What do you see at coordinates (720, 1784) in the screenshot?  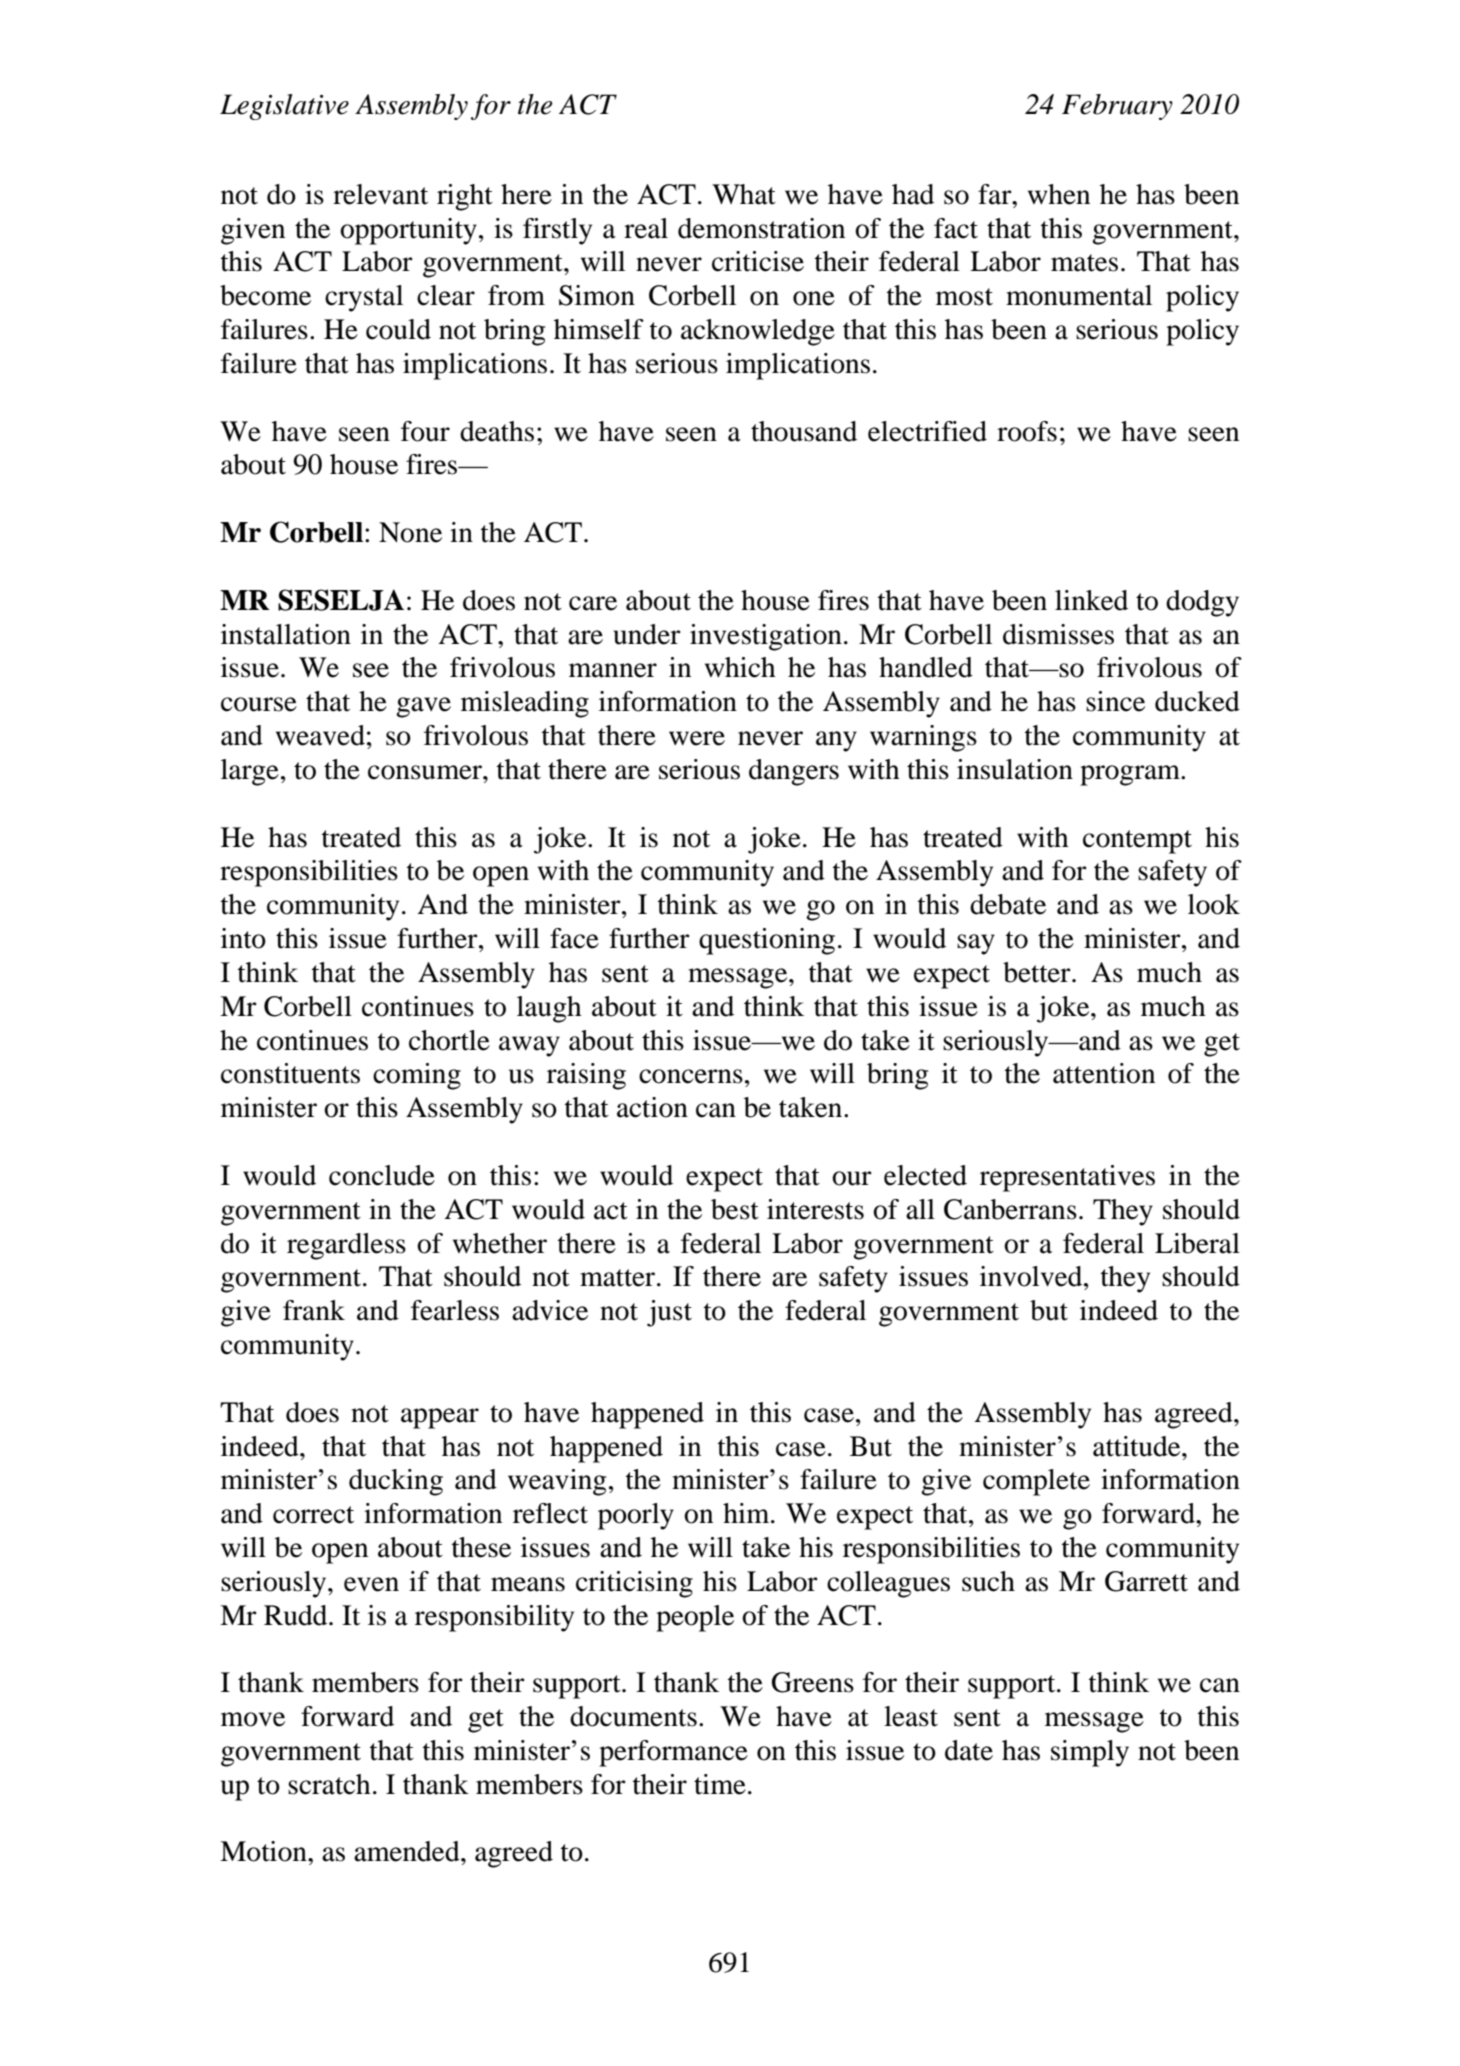 I see `time` at bounding box center [720, 1784].
